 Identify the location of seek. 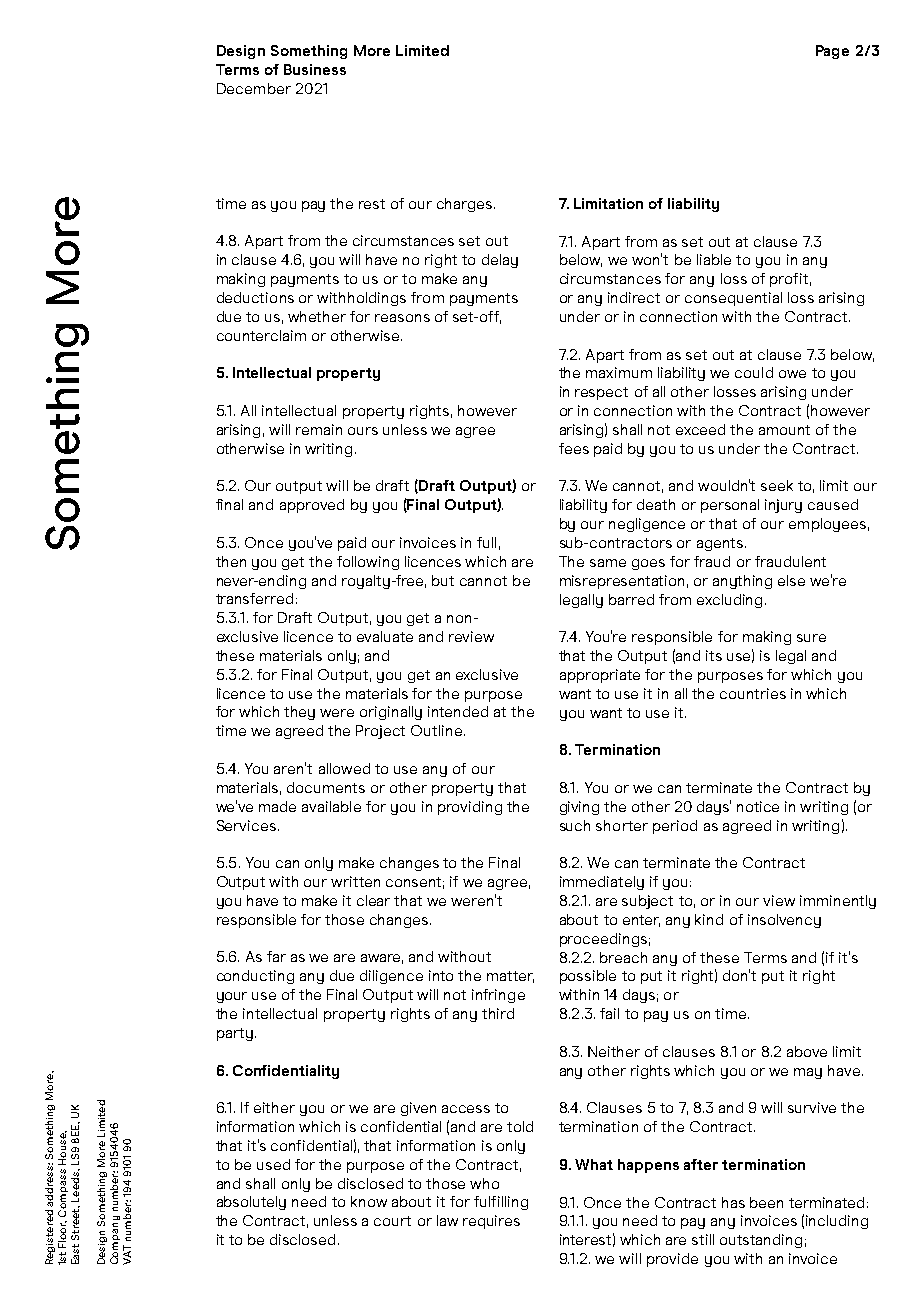
(777, 485).
